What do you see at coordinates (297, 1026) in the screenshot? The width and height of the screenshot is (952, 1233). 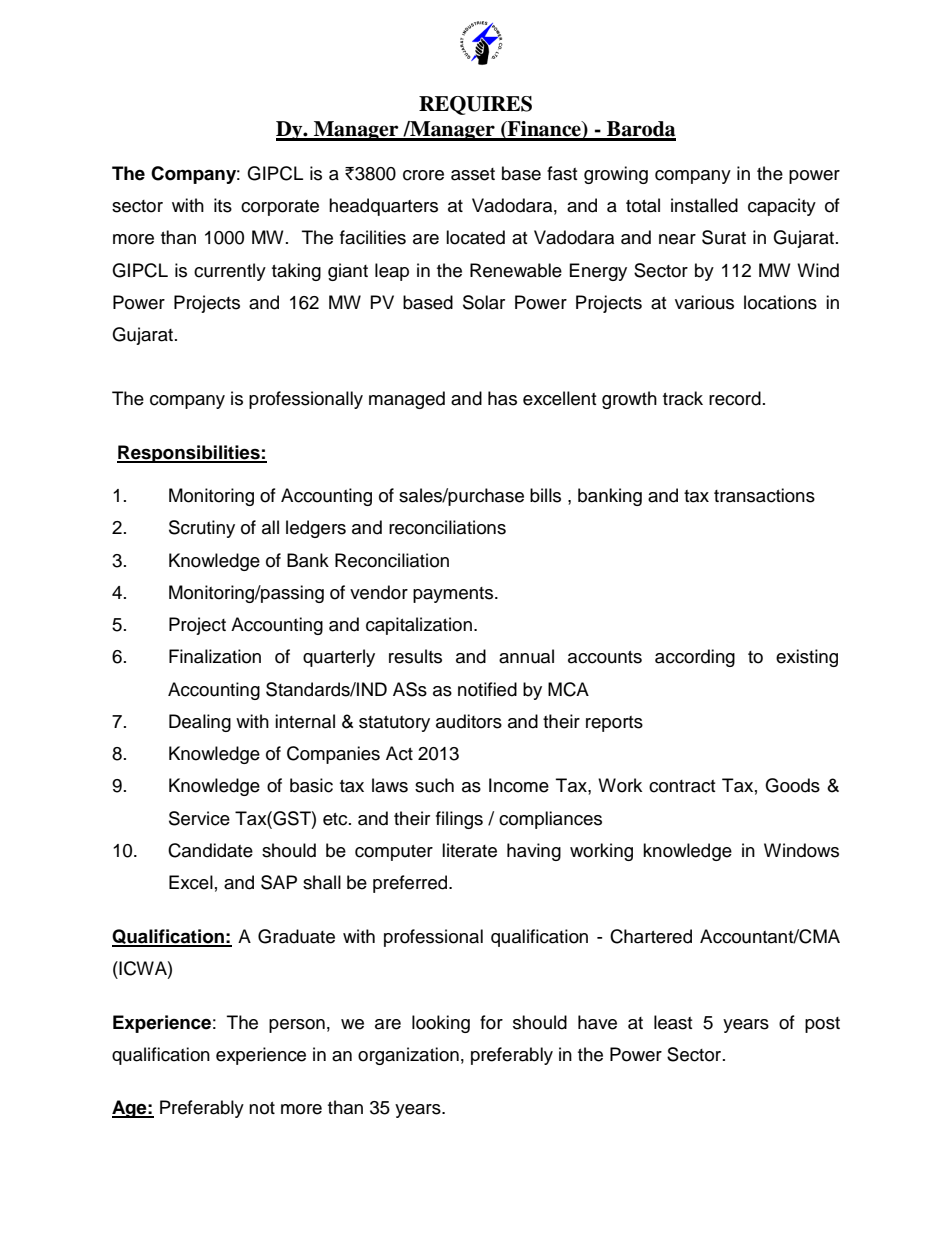 I see `person` at bounding box center [297, 1026].
